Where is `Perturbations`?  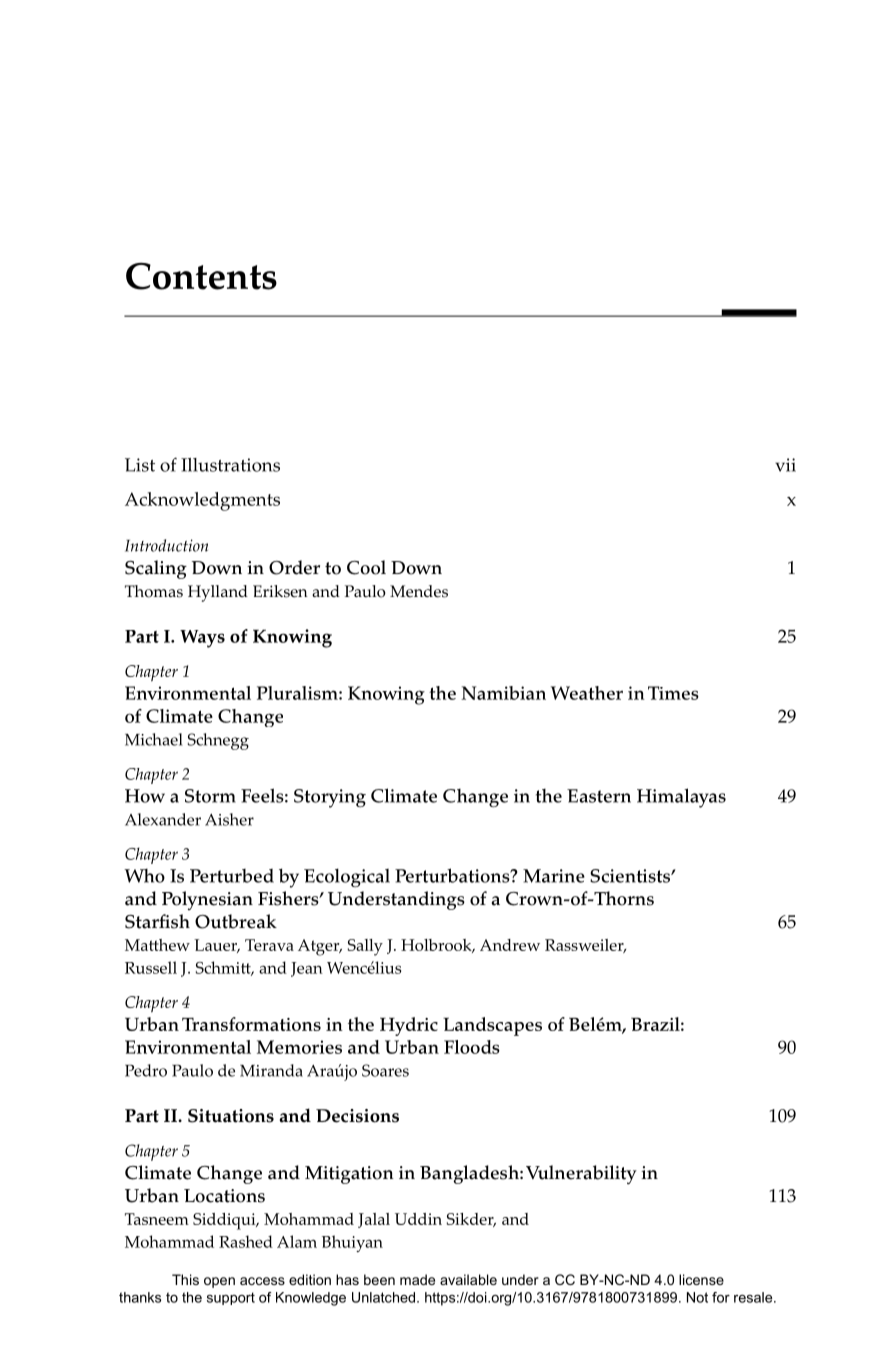
Perturbations is located at coordinates (453, 875).
